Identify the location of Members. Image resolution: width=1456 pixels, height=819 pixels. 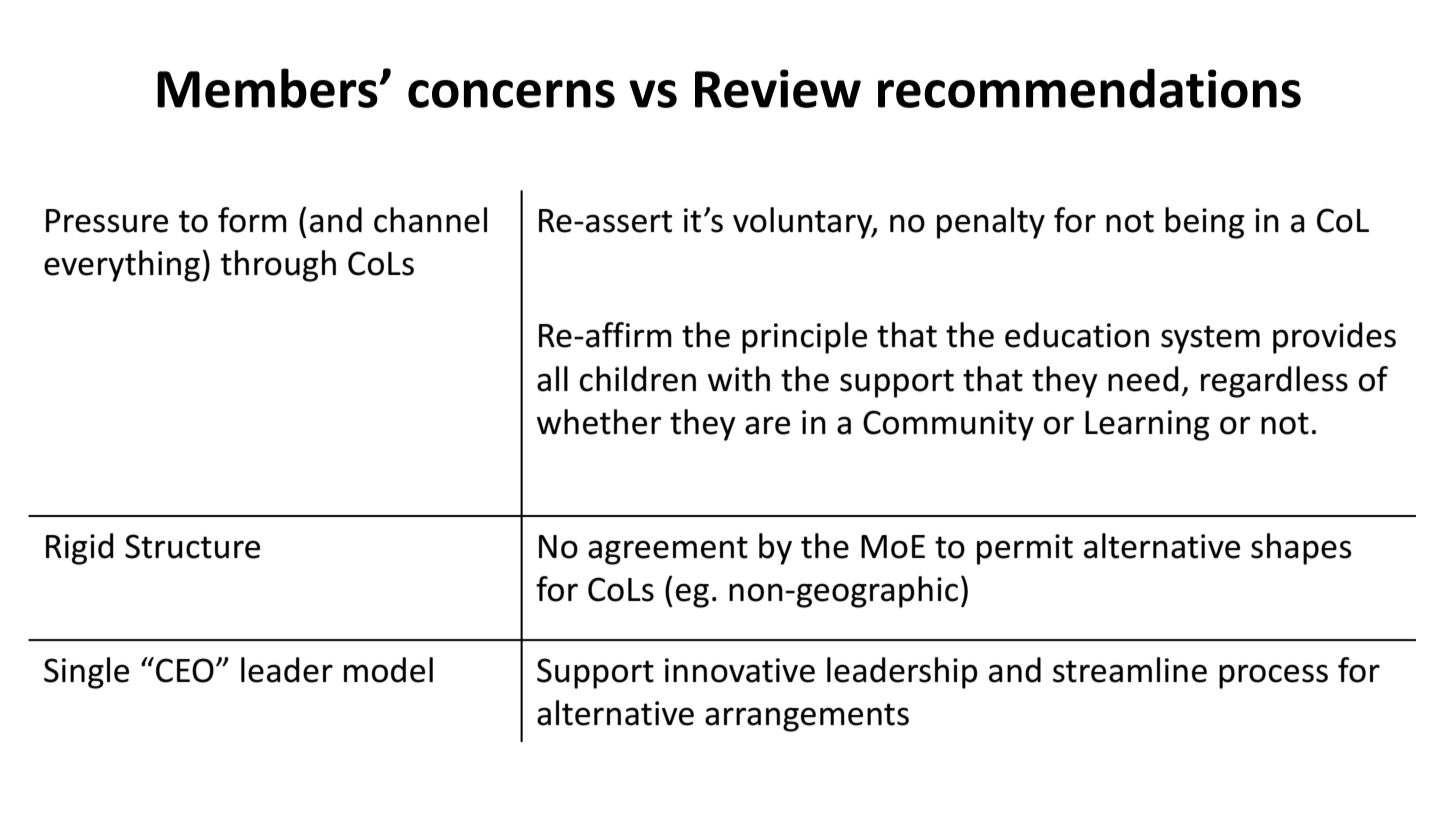
(268, 88).
